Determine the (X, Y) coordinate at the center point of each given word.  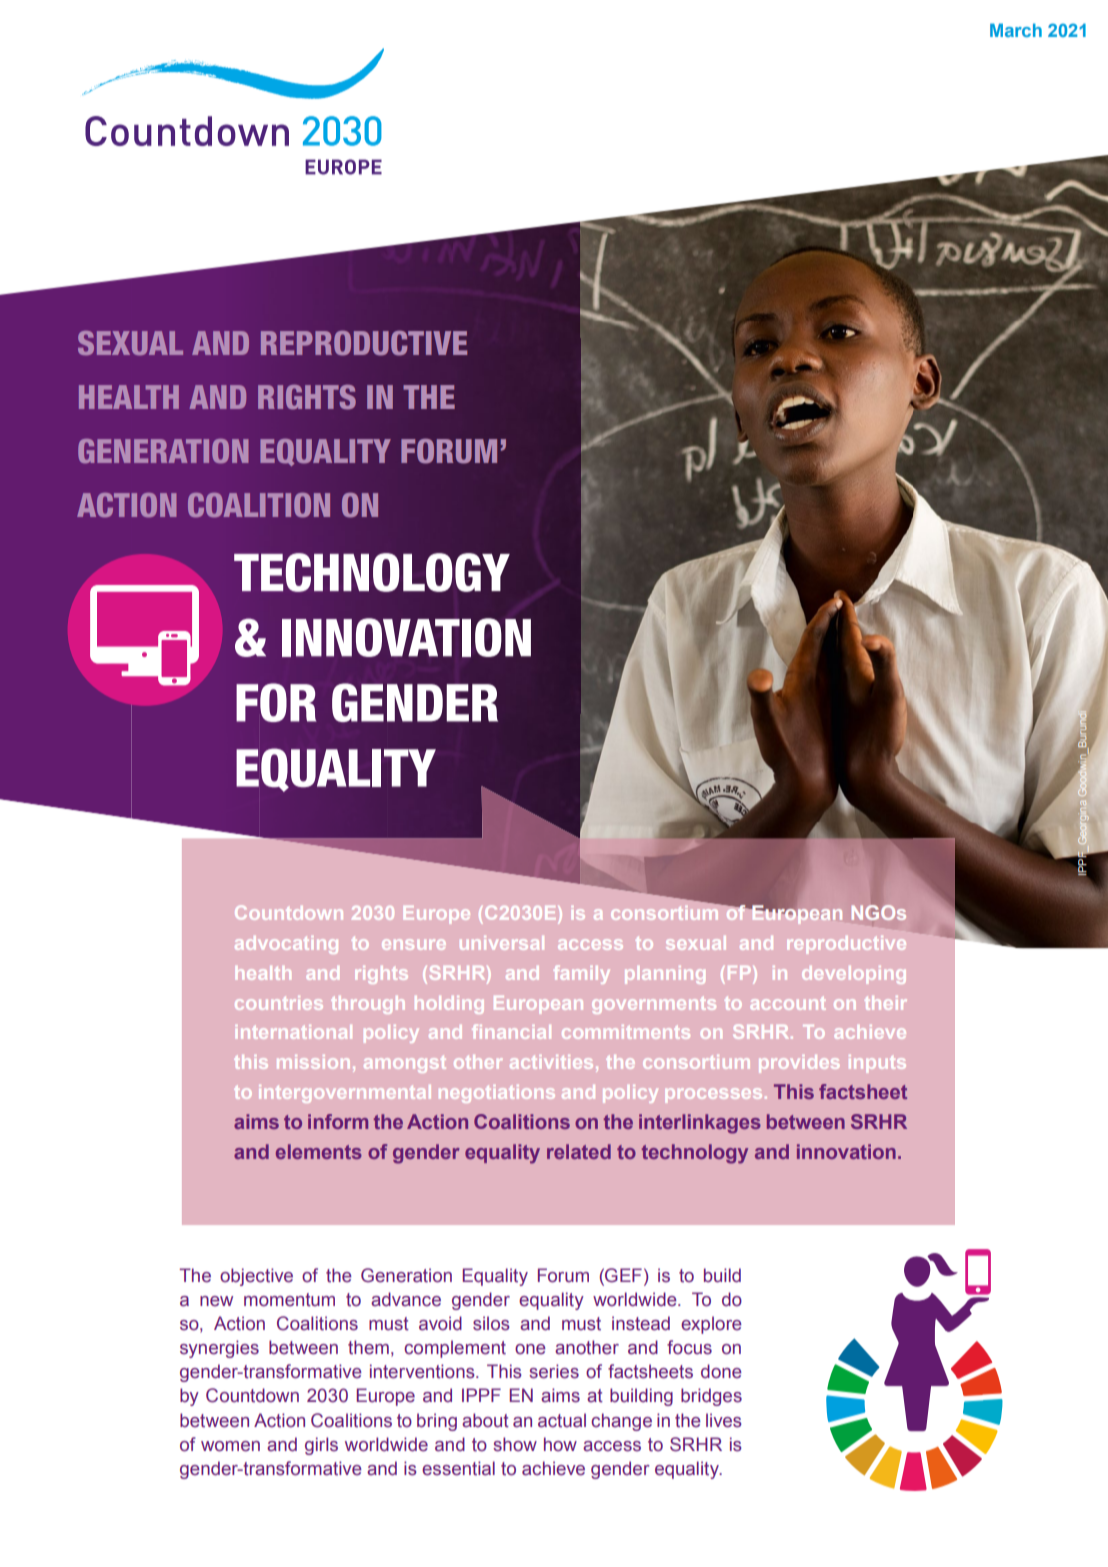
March (1016, 30)
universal (502, 943)
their (886, 1003)
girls (321, 1446)
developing (854, 975)
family (582, 974)
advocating (286, 945)
